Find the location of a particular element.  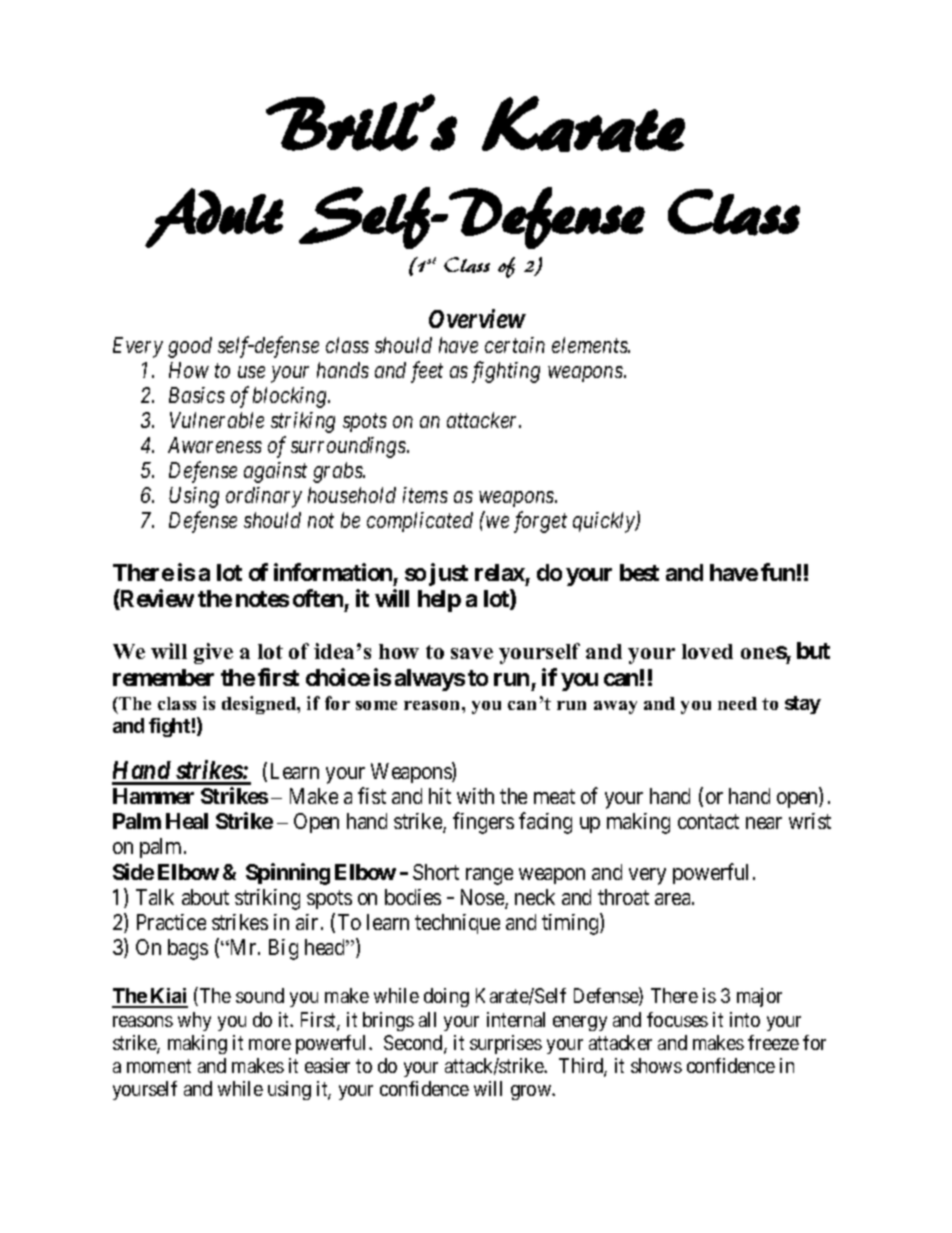

with is located at coordinates (475, 796).
